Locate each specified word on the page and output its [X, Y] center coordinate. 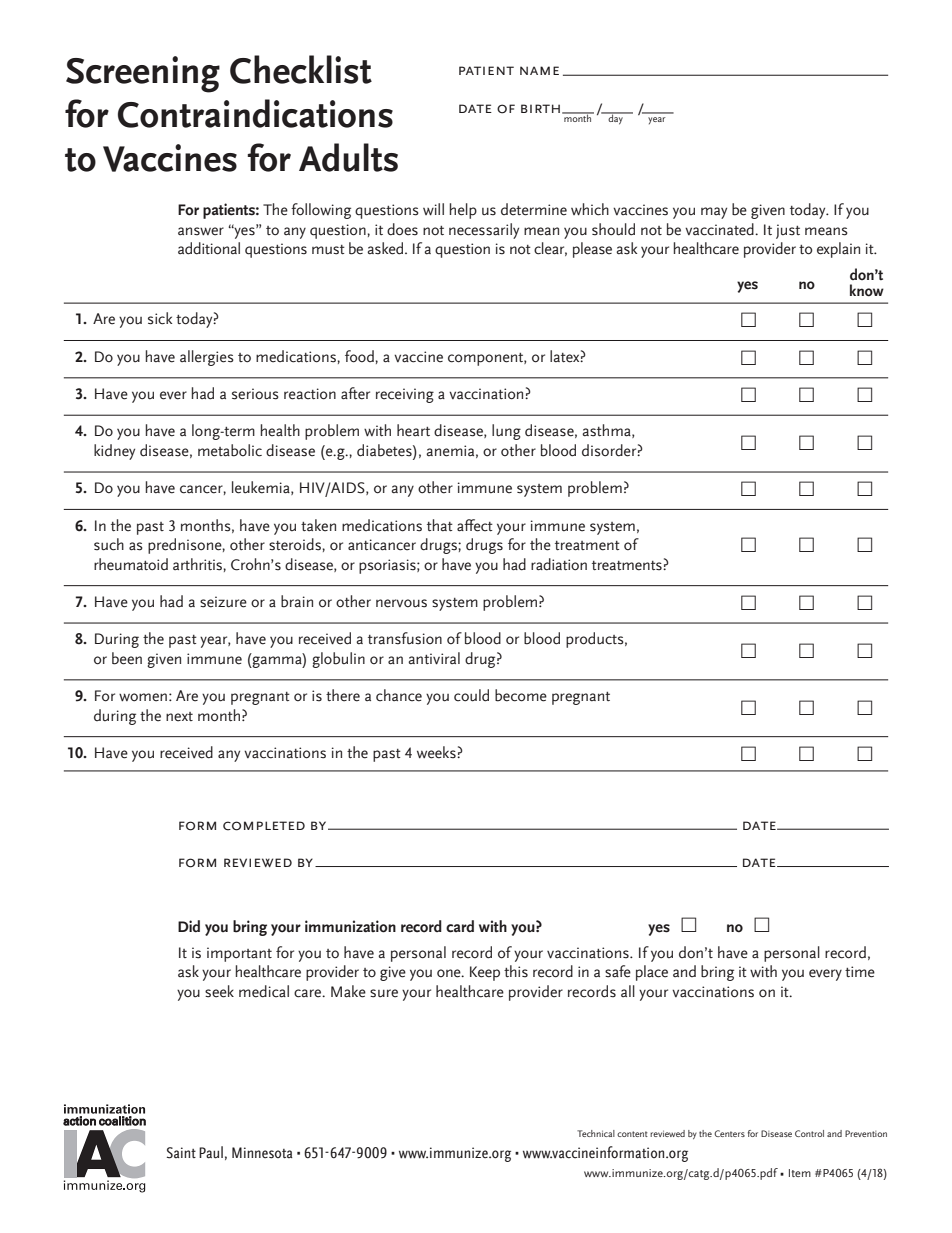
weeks [437, 752]
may [714, 213]
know [867, 290]
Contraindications [255, 113]
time [860, 972]
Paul [211, 1152]
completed [264, 826]
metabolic [230, 450]
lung [506, 432]
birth [540, 108]
